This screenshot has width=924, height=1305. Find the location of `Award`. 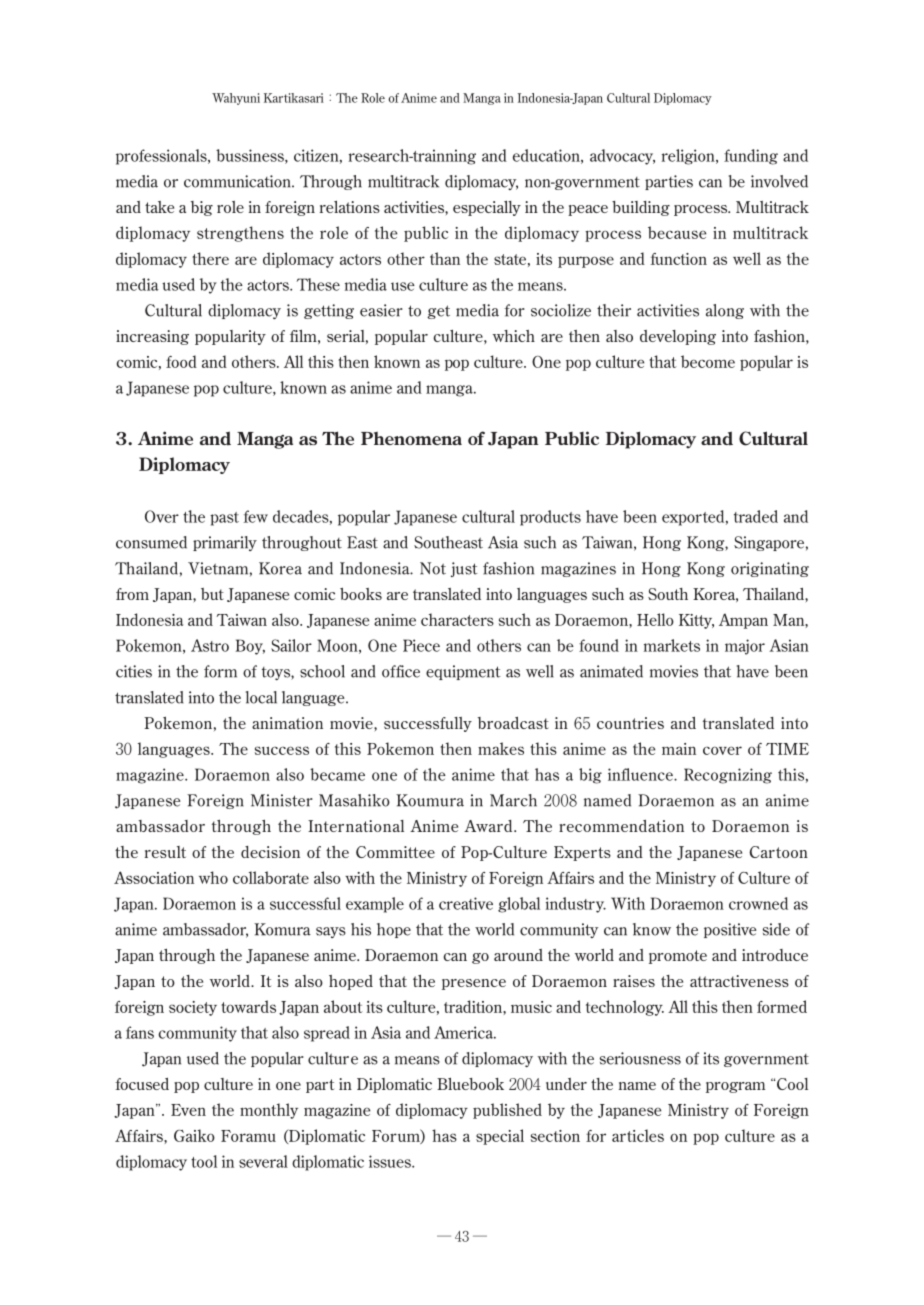

Award is located at coordinates (489, 826).
